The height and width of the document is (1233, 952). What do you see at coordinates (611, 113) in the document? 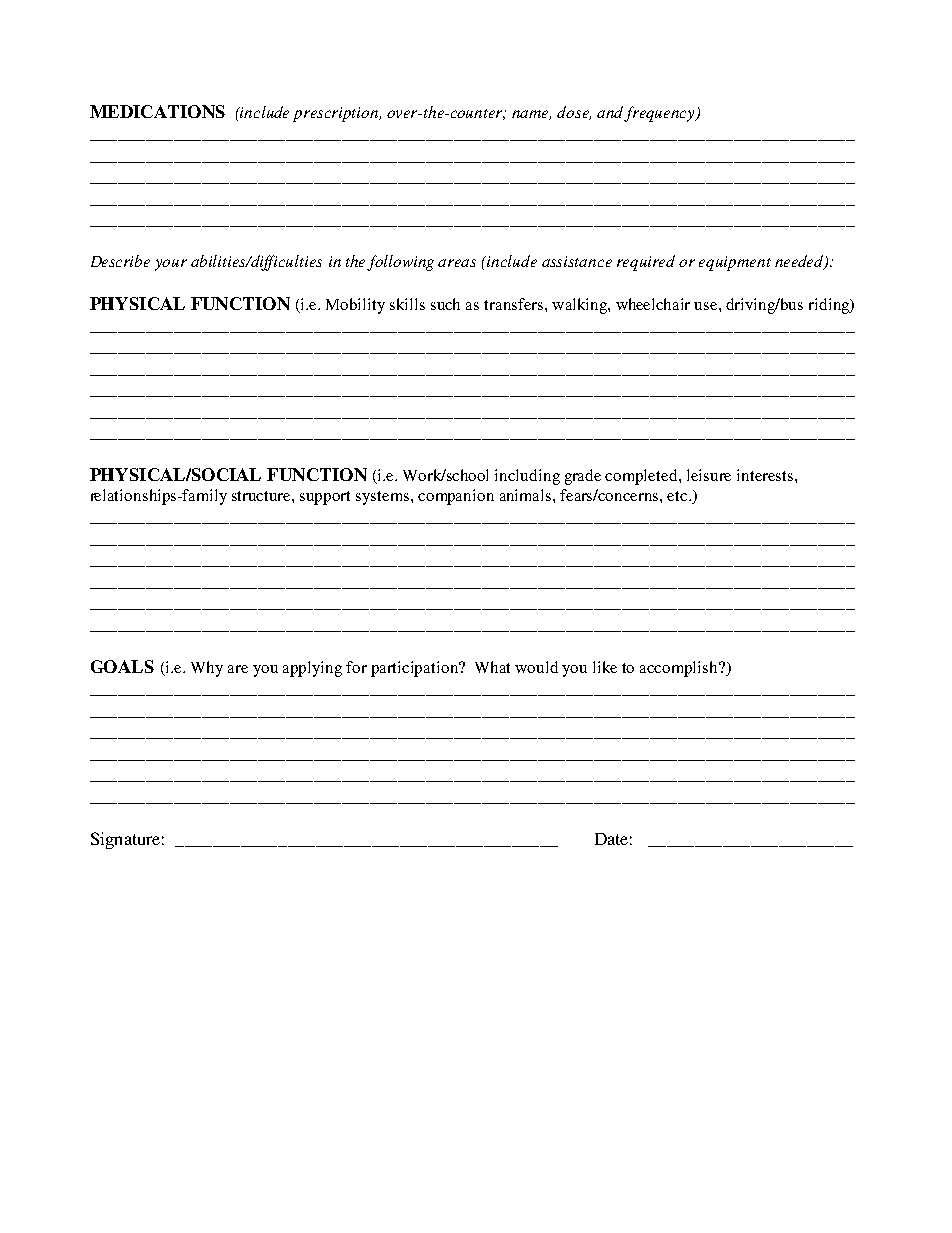
I see `and` at bounding box center [611, 113].
